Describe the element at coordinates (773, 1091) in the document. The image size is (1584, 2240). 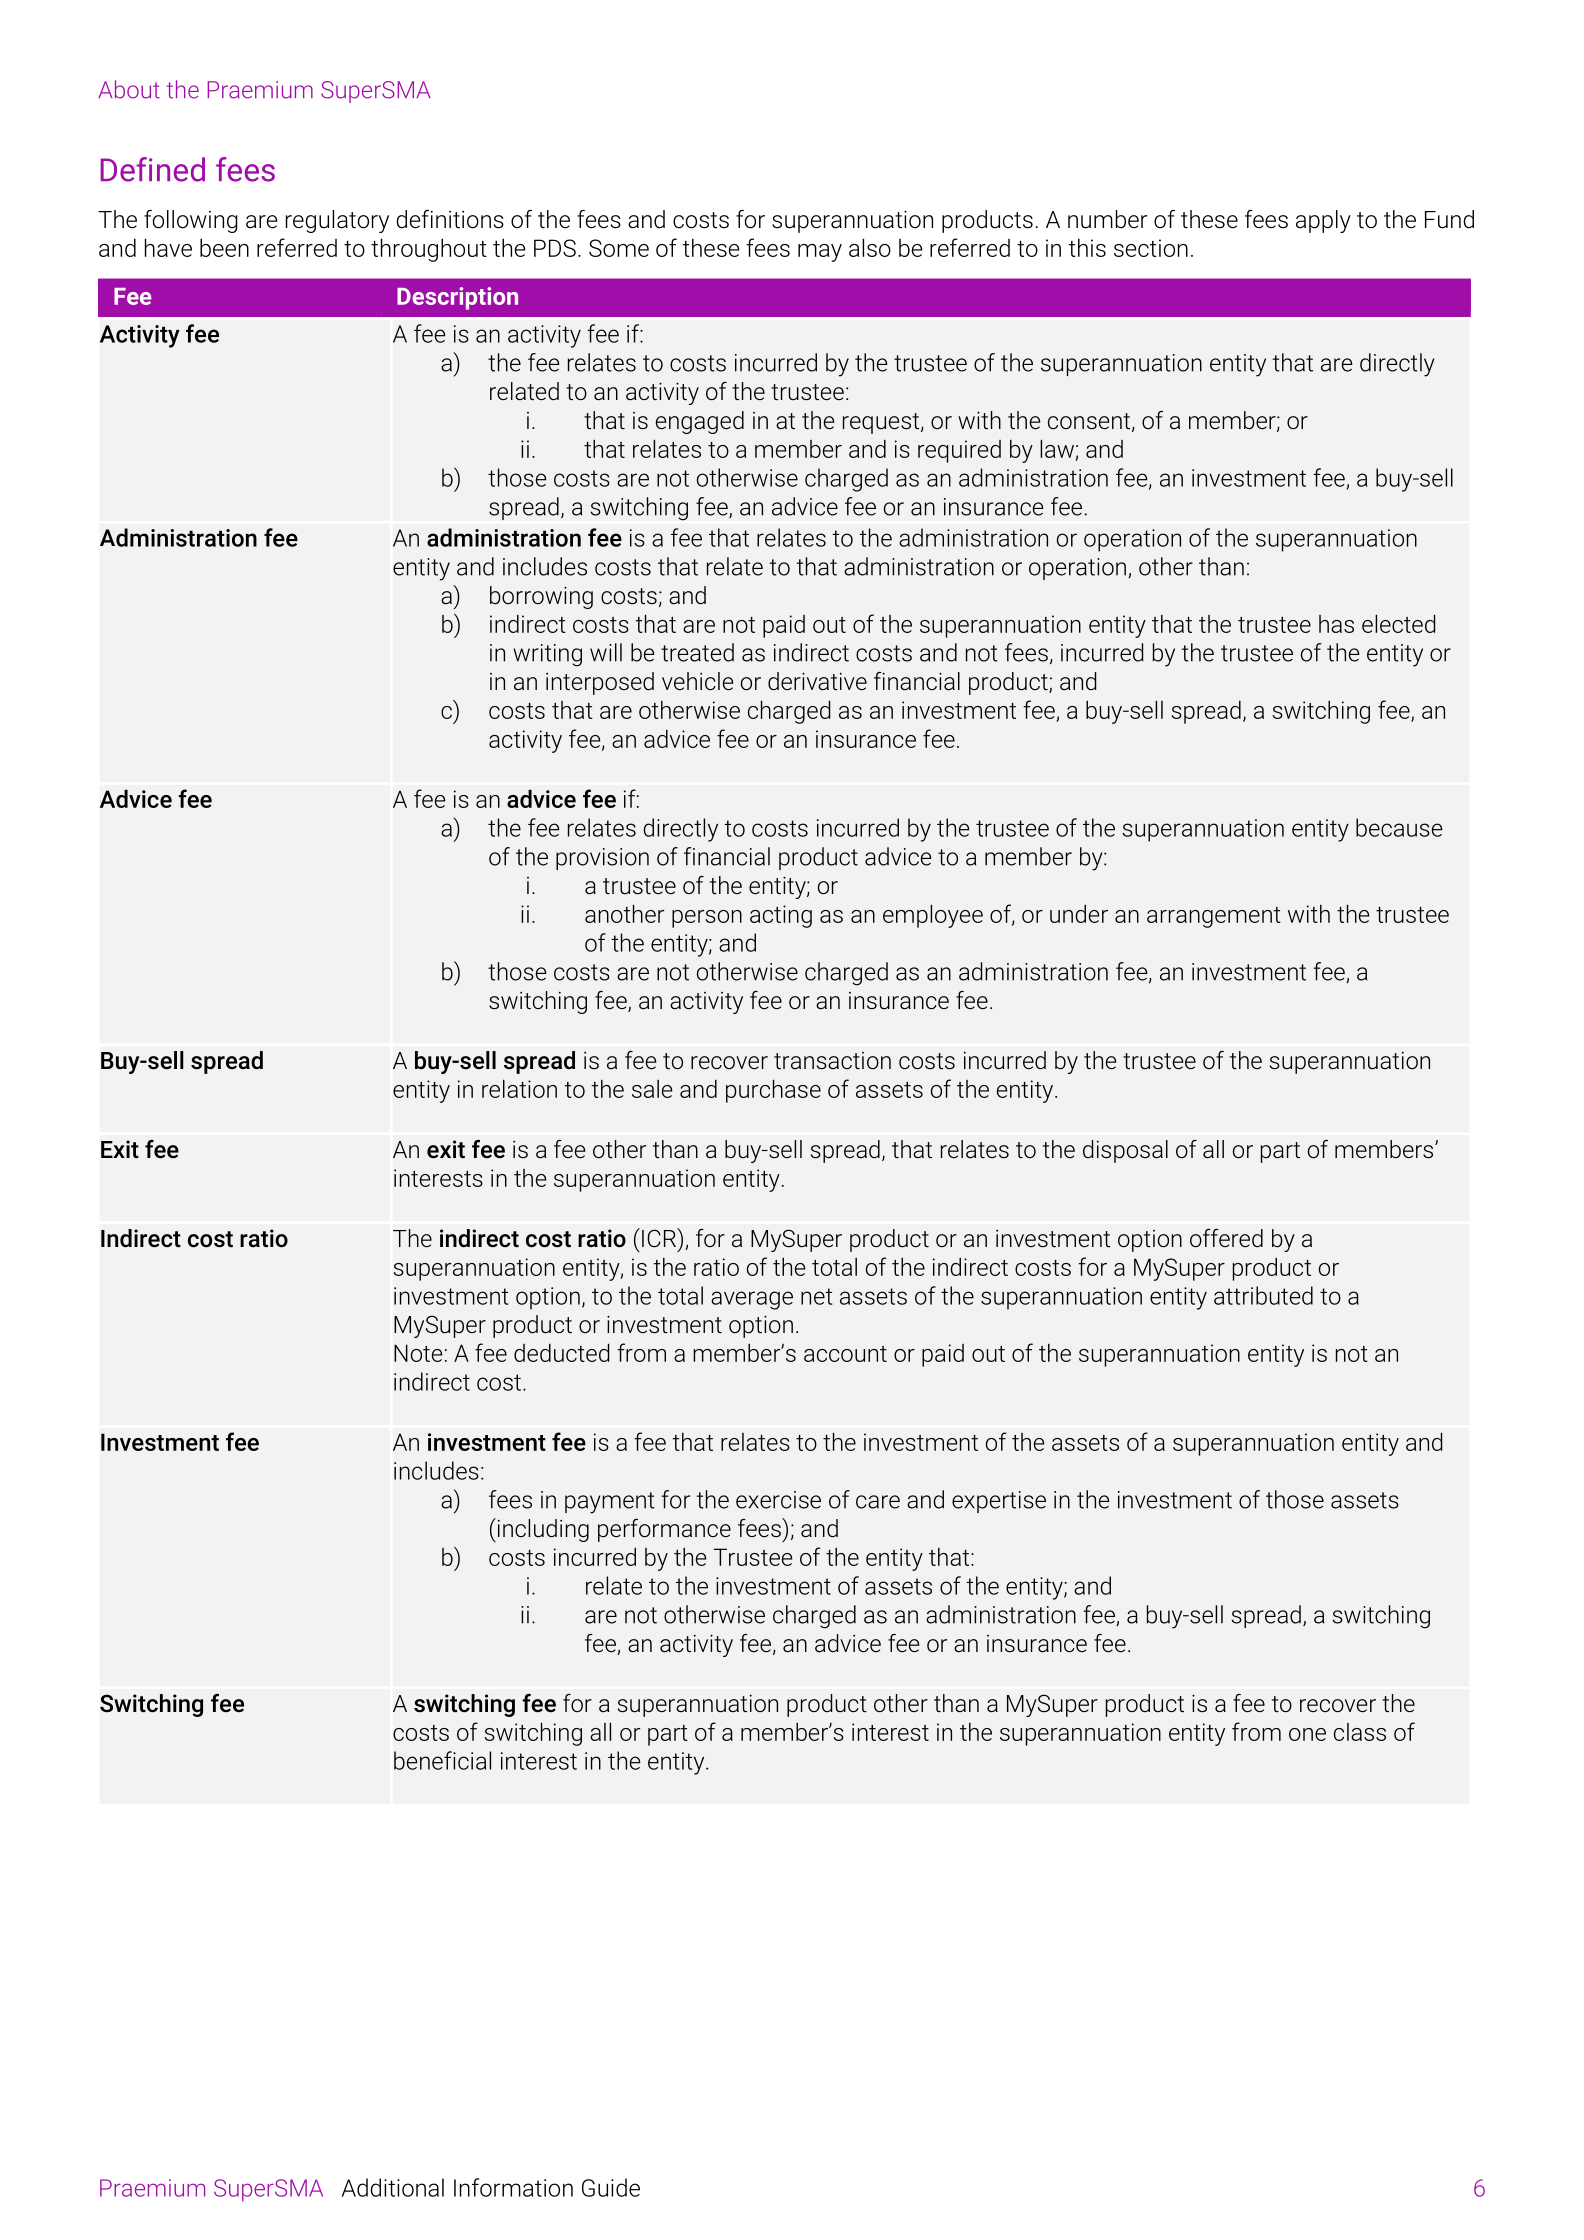
I see `purchase` at that location.
